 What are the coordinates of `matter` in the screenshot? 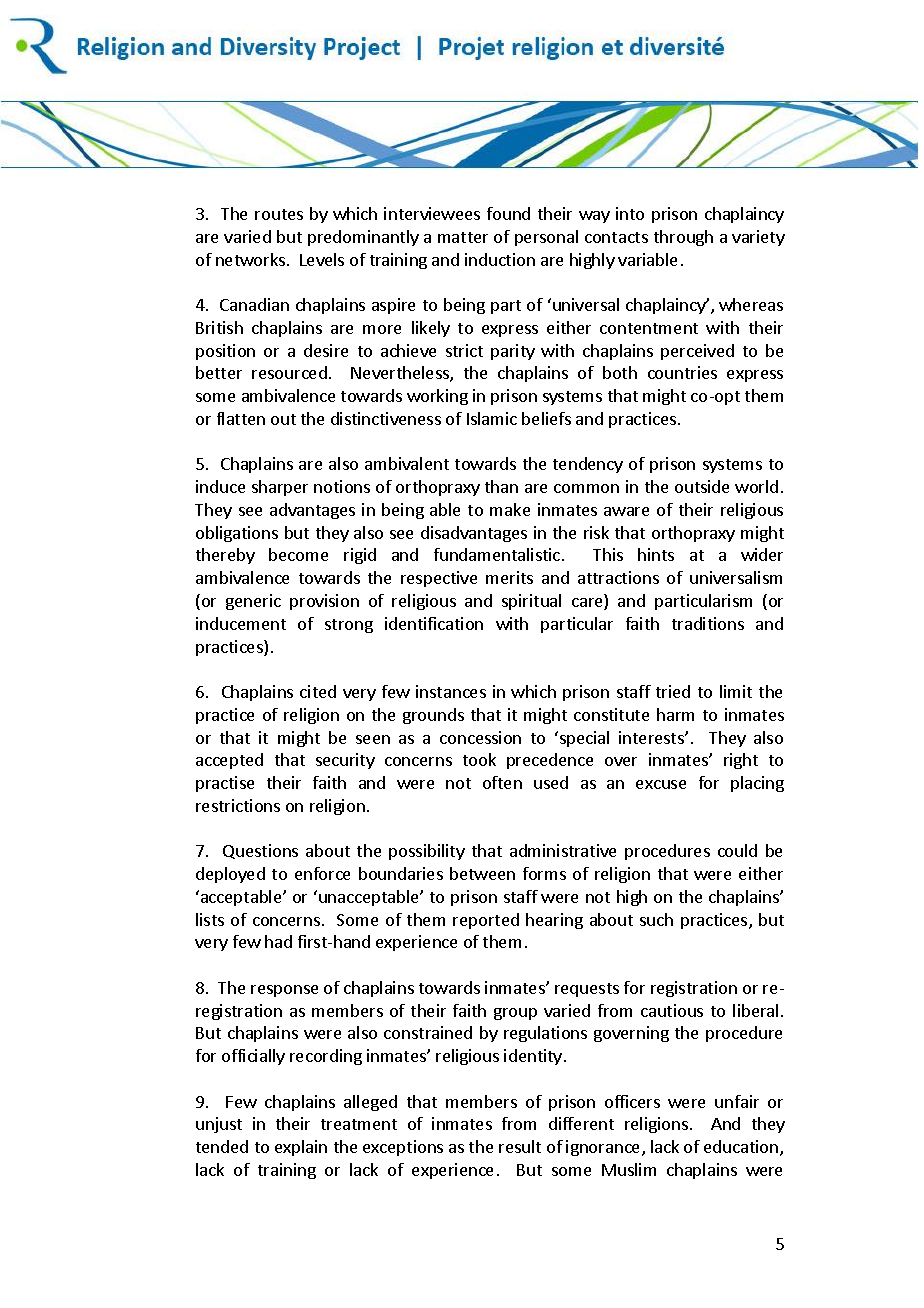 It's located at (463, 237).
